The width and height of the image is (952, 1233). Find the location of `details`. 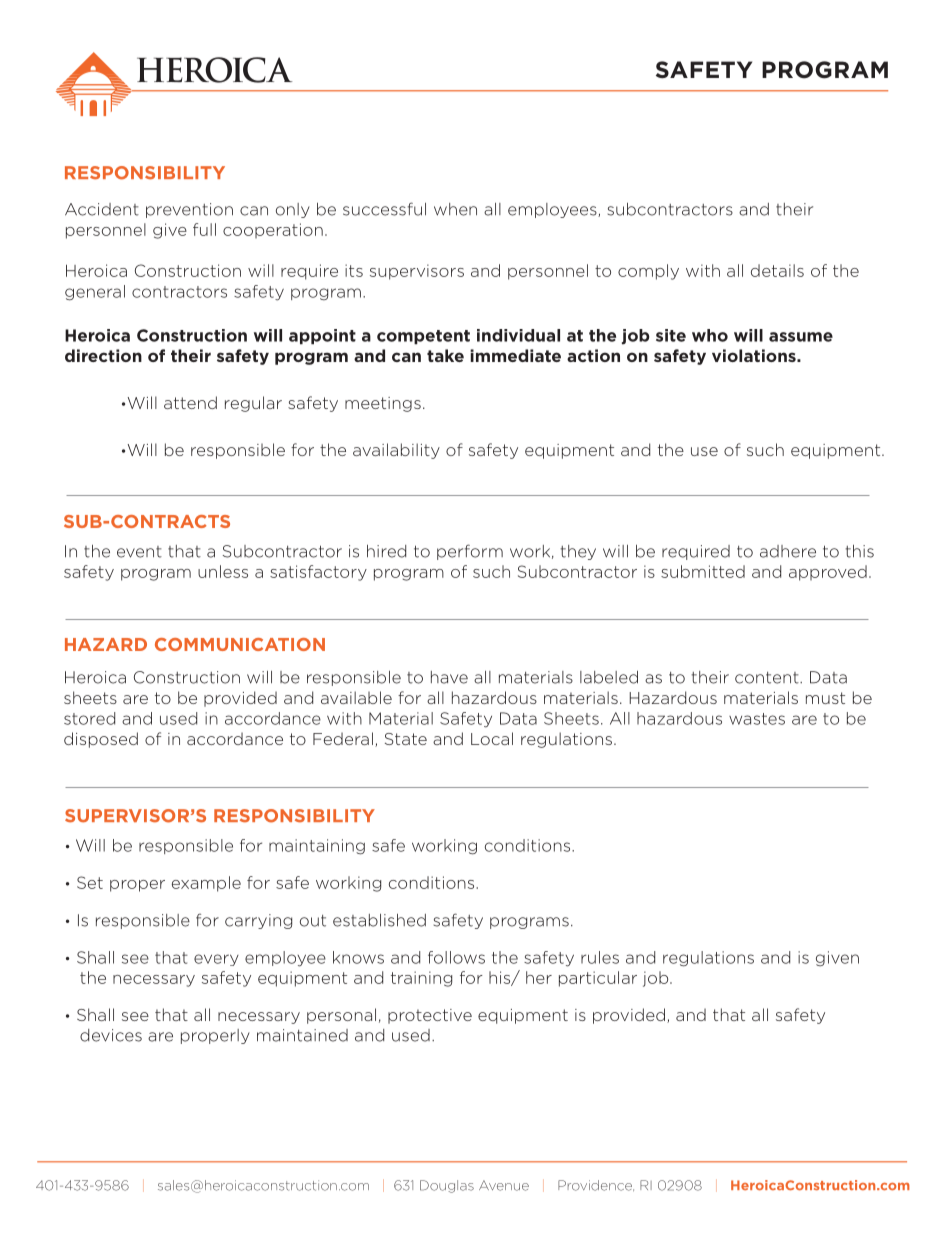

details is located at coordinates (777, 270).
